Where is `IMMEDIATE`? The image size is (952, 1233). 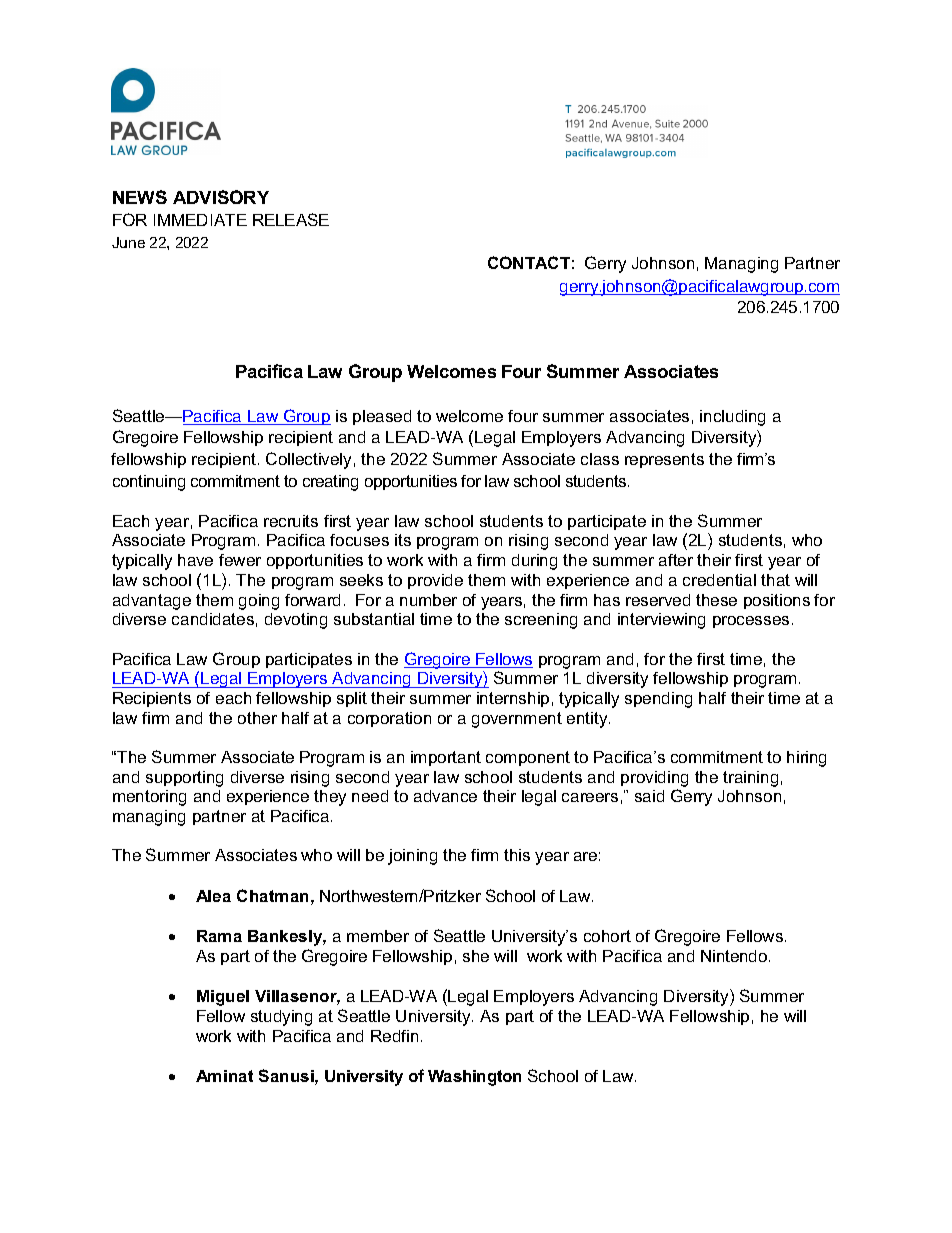
IMMEDIATE is located at coordinates (200, 220).
